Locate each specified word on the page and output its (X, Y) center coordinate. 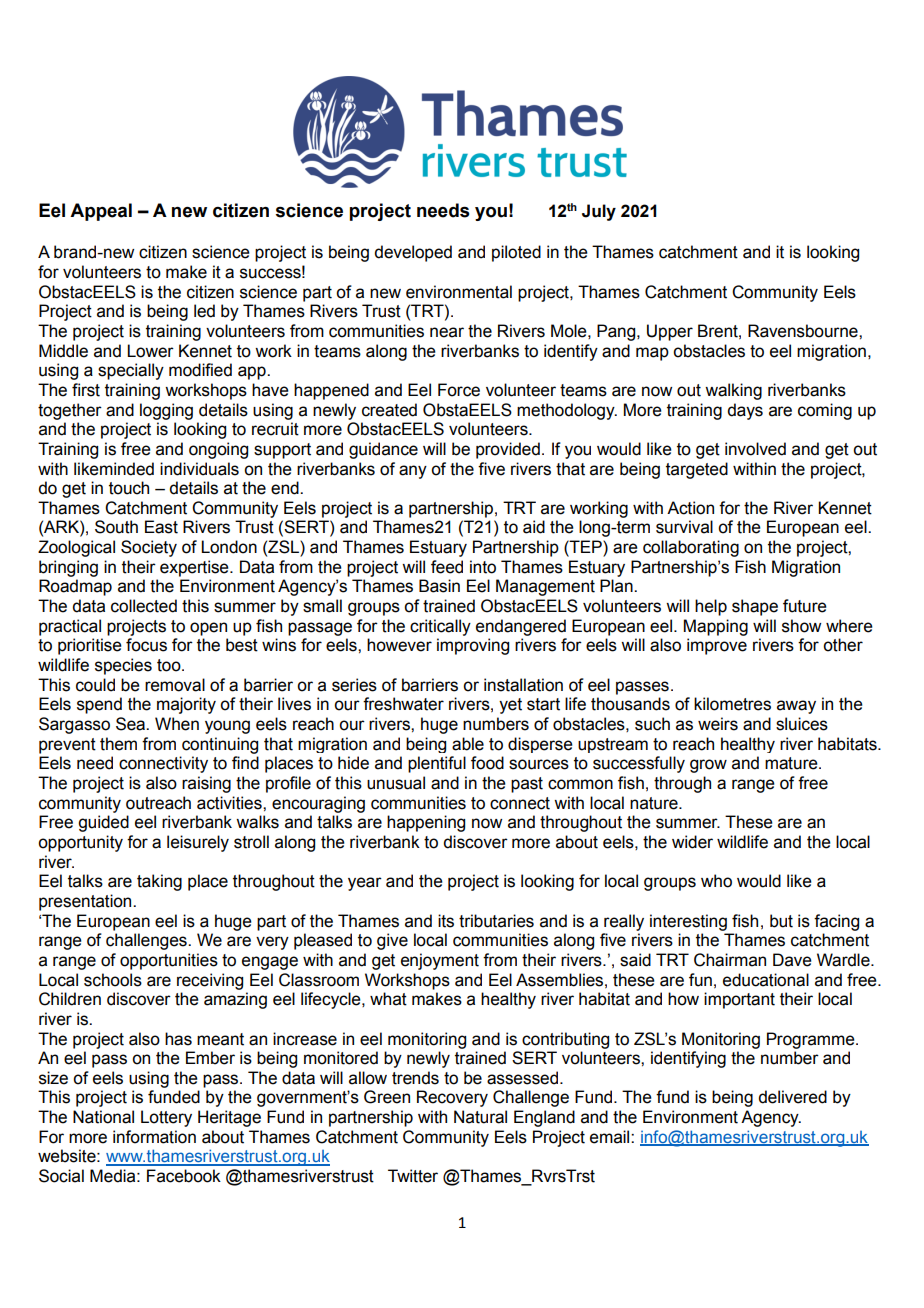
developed (413, 253)
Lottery (166, 1118)
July (599, 212)
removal (175, 685)
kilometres (732, 704)
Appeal (101, 212)
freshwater (403, 704)
